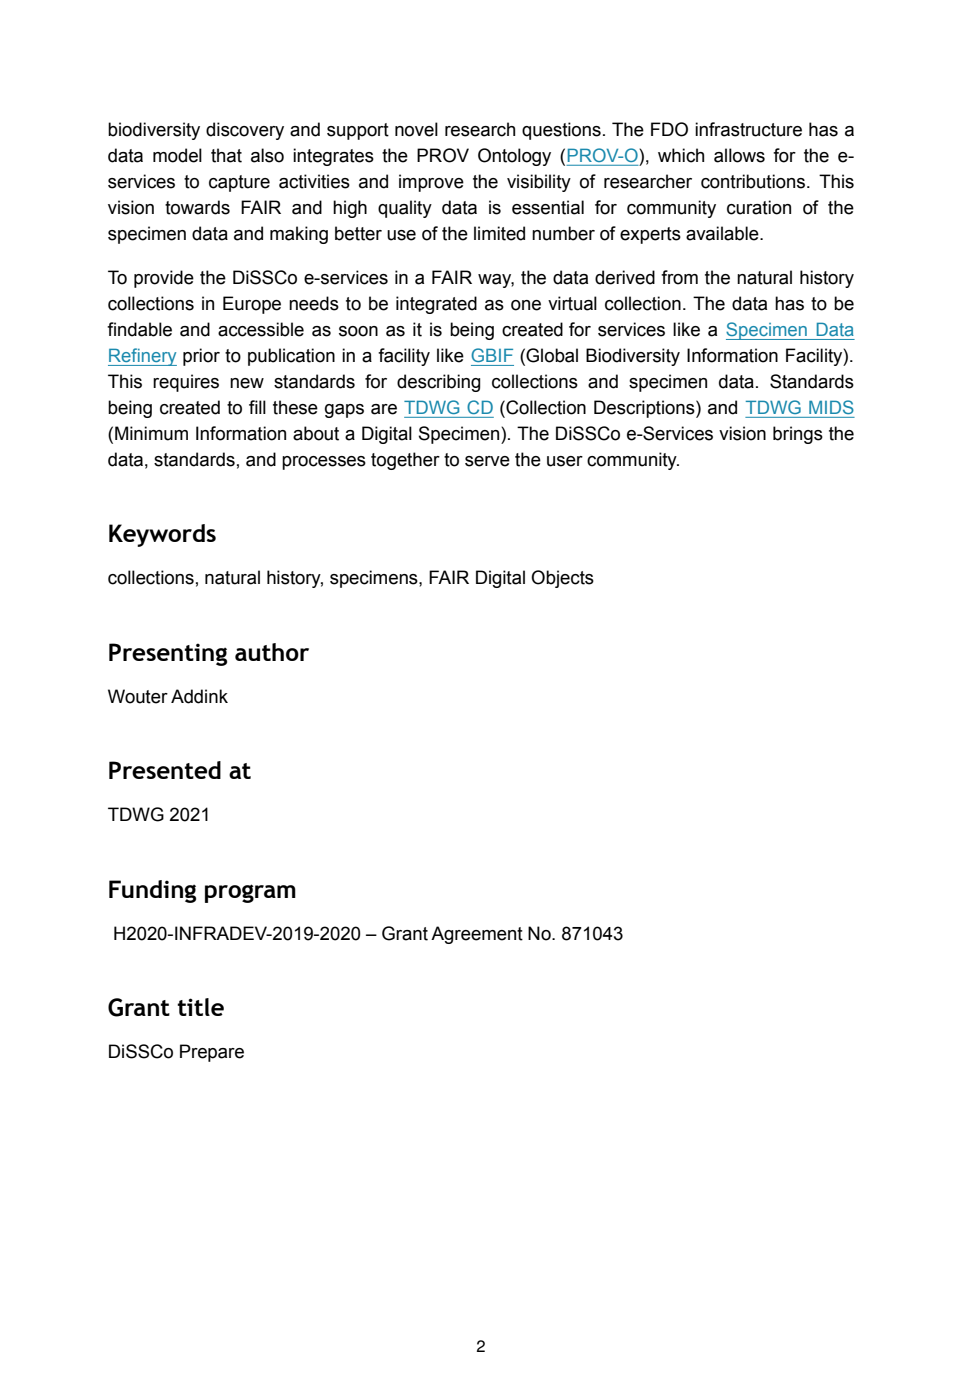 The image size is (961, 1400). I want to click on Objects, so click(562, 579).
